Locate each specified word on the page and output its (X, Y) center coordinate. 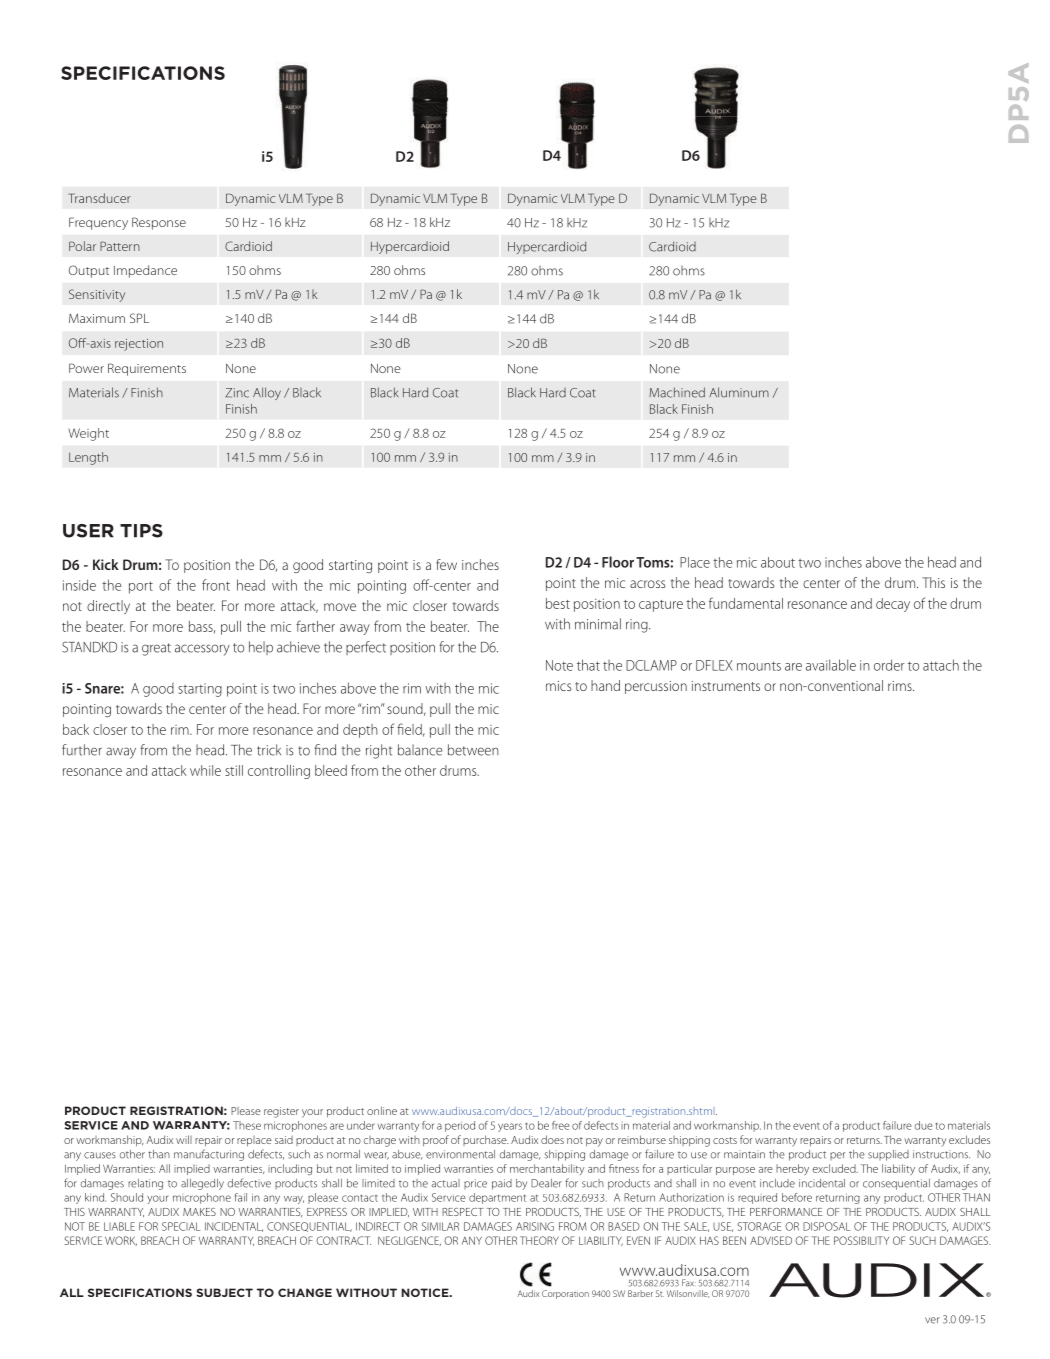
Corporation (565, 1294)
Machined (677, 392)
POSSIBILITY (861, 1240)
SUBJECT (224, 1292)
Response (159, 223)
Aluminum (739, 392)
